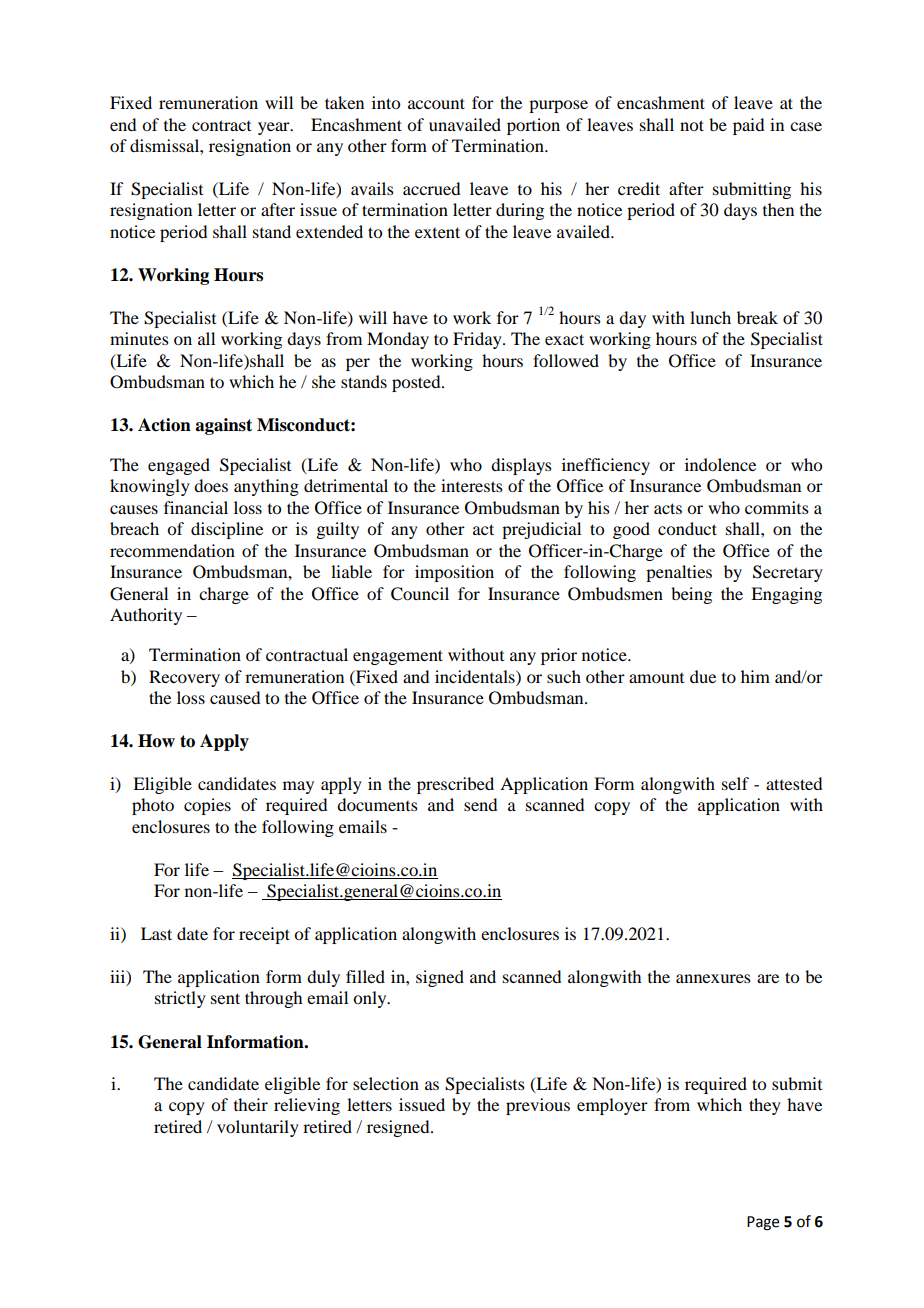 The width and height of the screenshot is (924, 1308). What do you see at coordinates (223, 426) in the screenshot?
I see `against` at bounding box center [223, 426].
